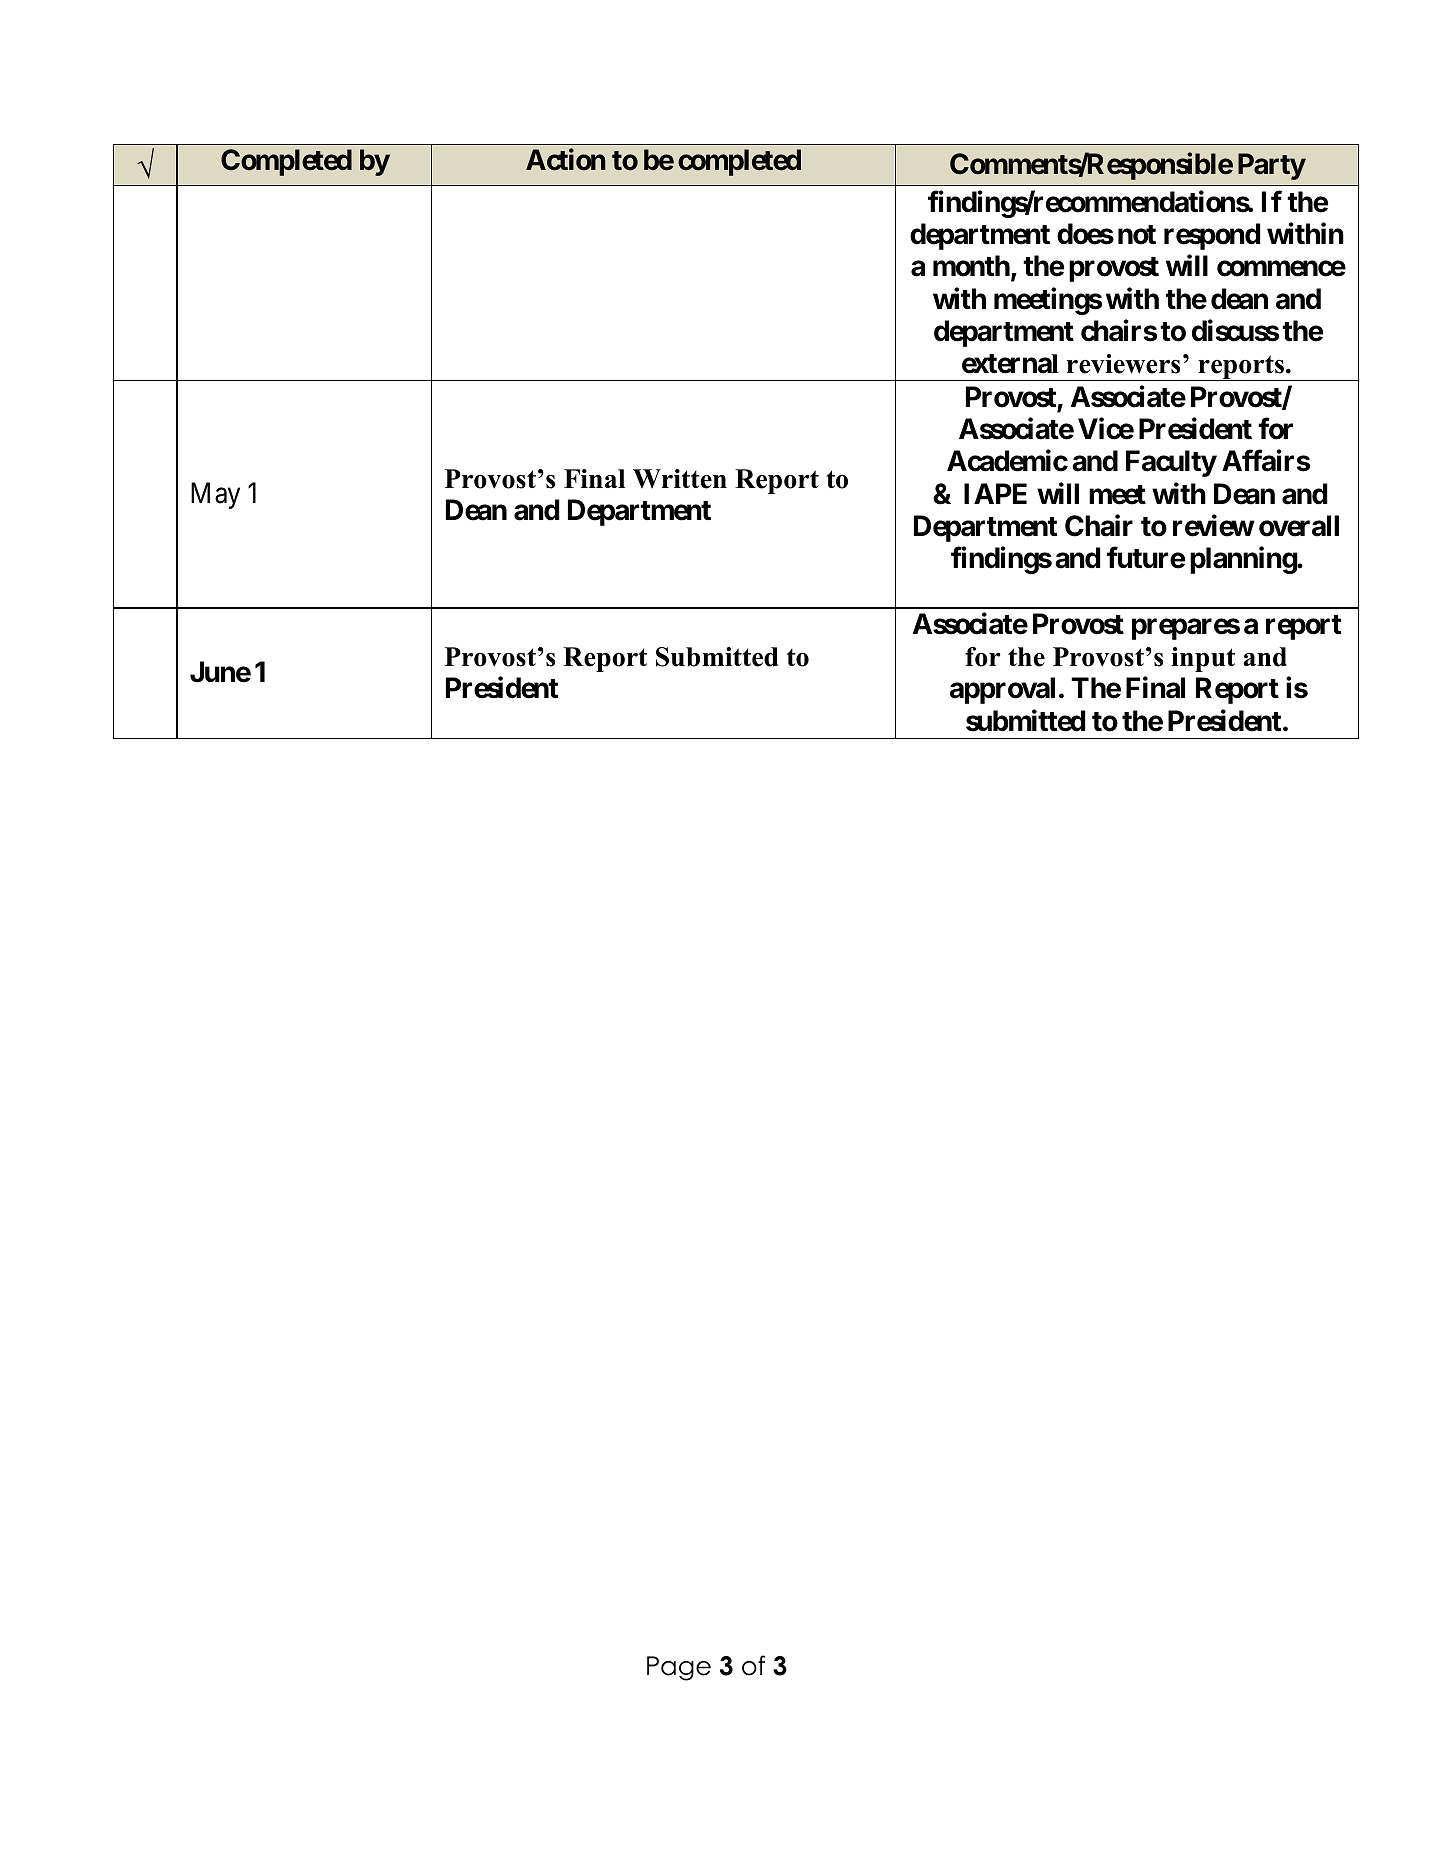 This document has width=1432, height=1853. What do you see at coordinates (971, 266) in the document?
I see `month` at bounding box center [971, 266].
